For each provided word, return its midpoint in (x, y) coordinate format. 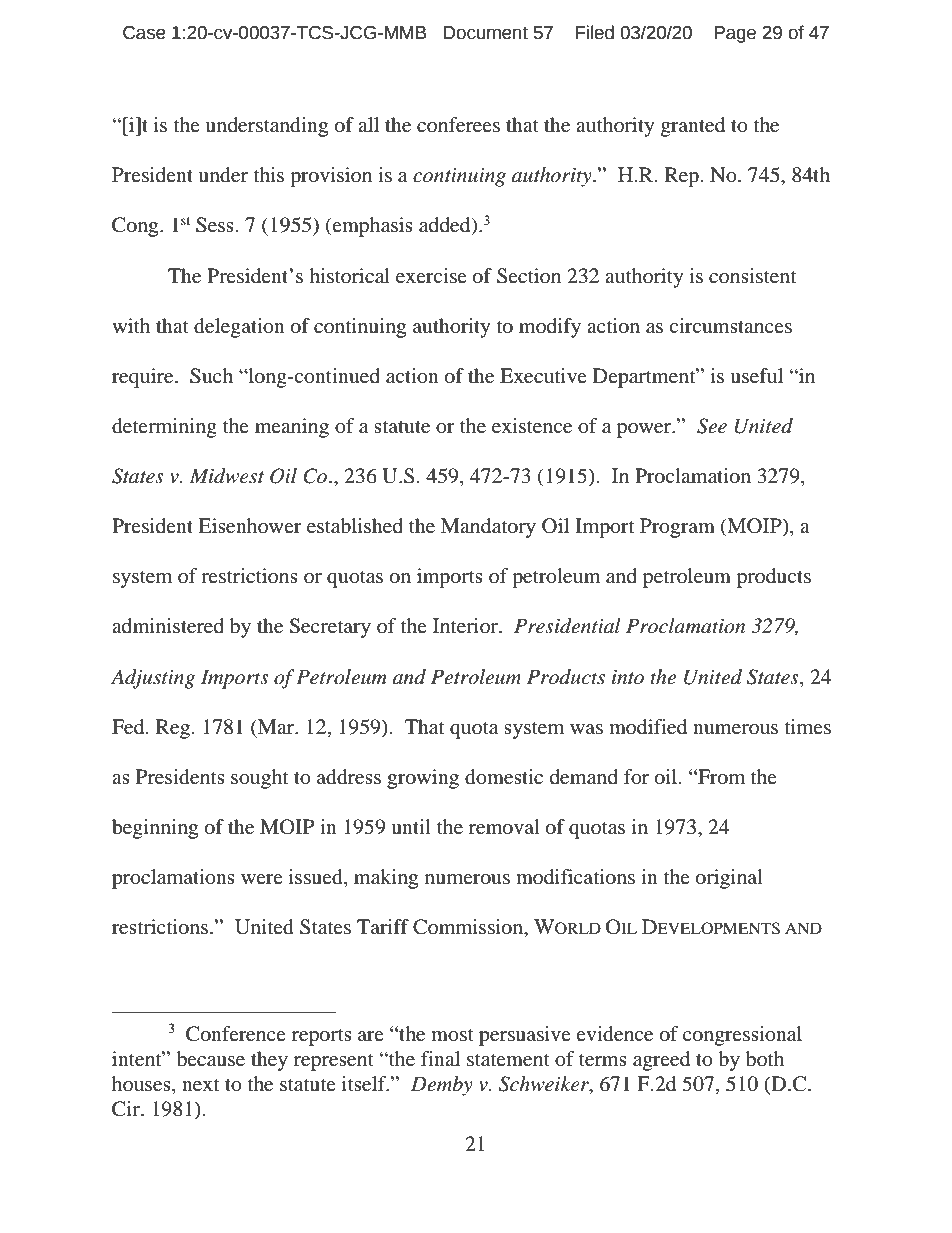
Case (144, 33)
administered (168, 625)
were (262, 879)
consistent (752, 275)
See (712, 426)
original (729, 879)
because (211, 1059)
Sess (215, 225)
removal (504, 827)
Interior (466, 625)
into (628, 677)
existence (532, 425)
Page (735, 34)
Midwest (227, 476)
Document (486, 33)
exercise (431, 275)
